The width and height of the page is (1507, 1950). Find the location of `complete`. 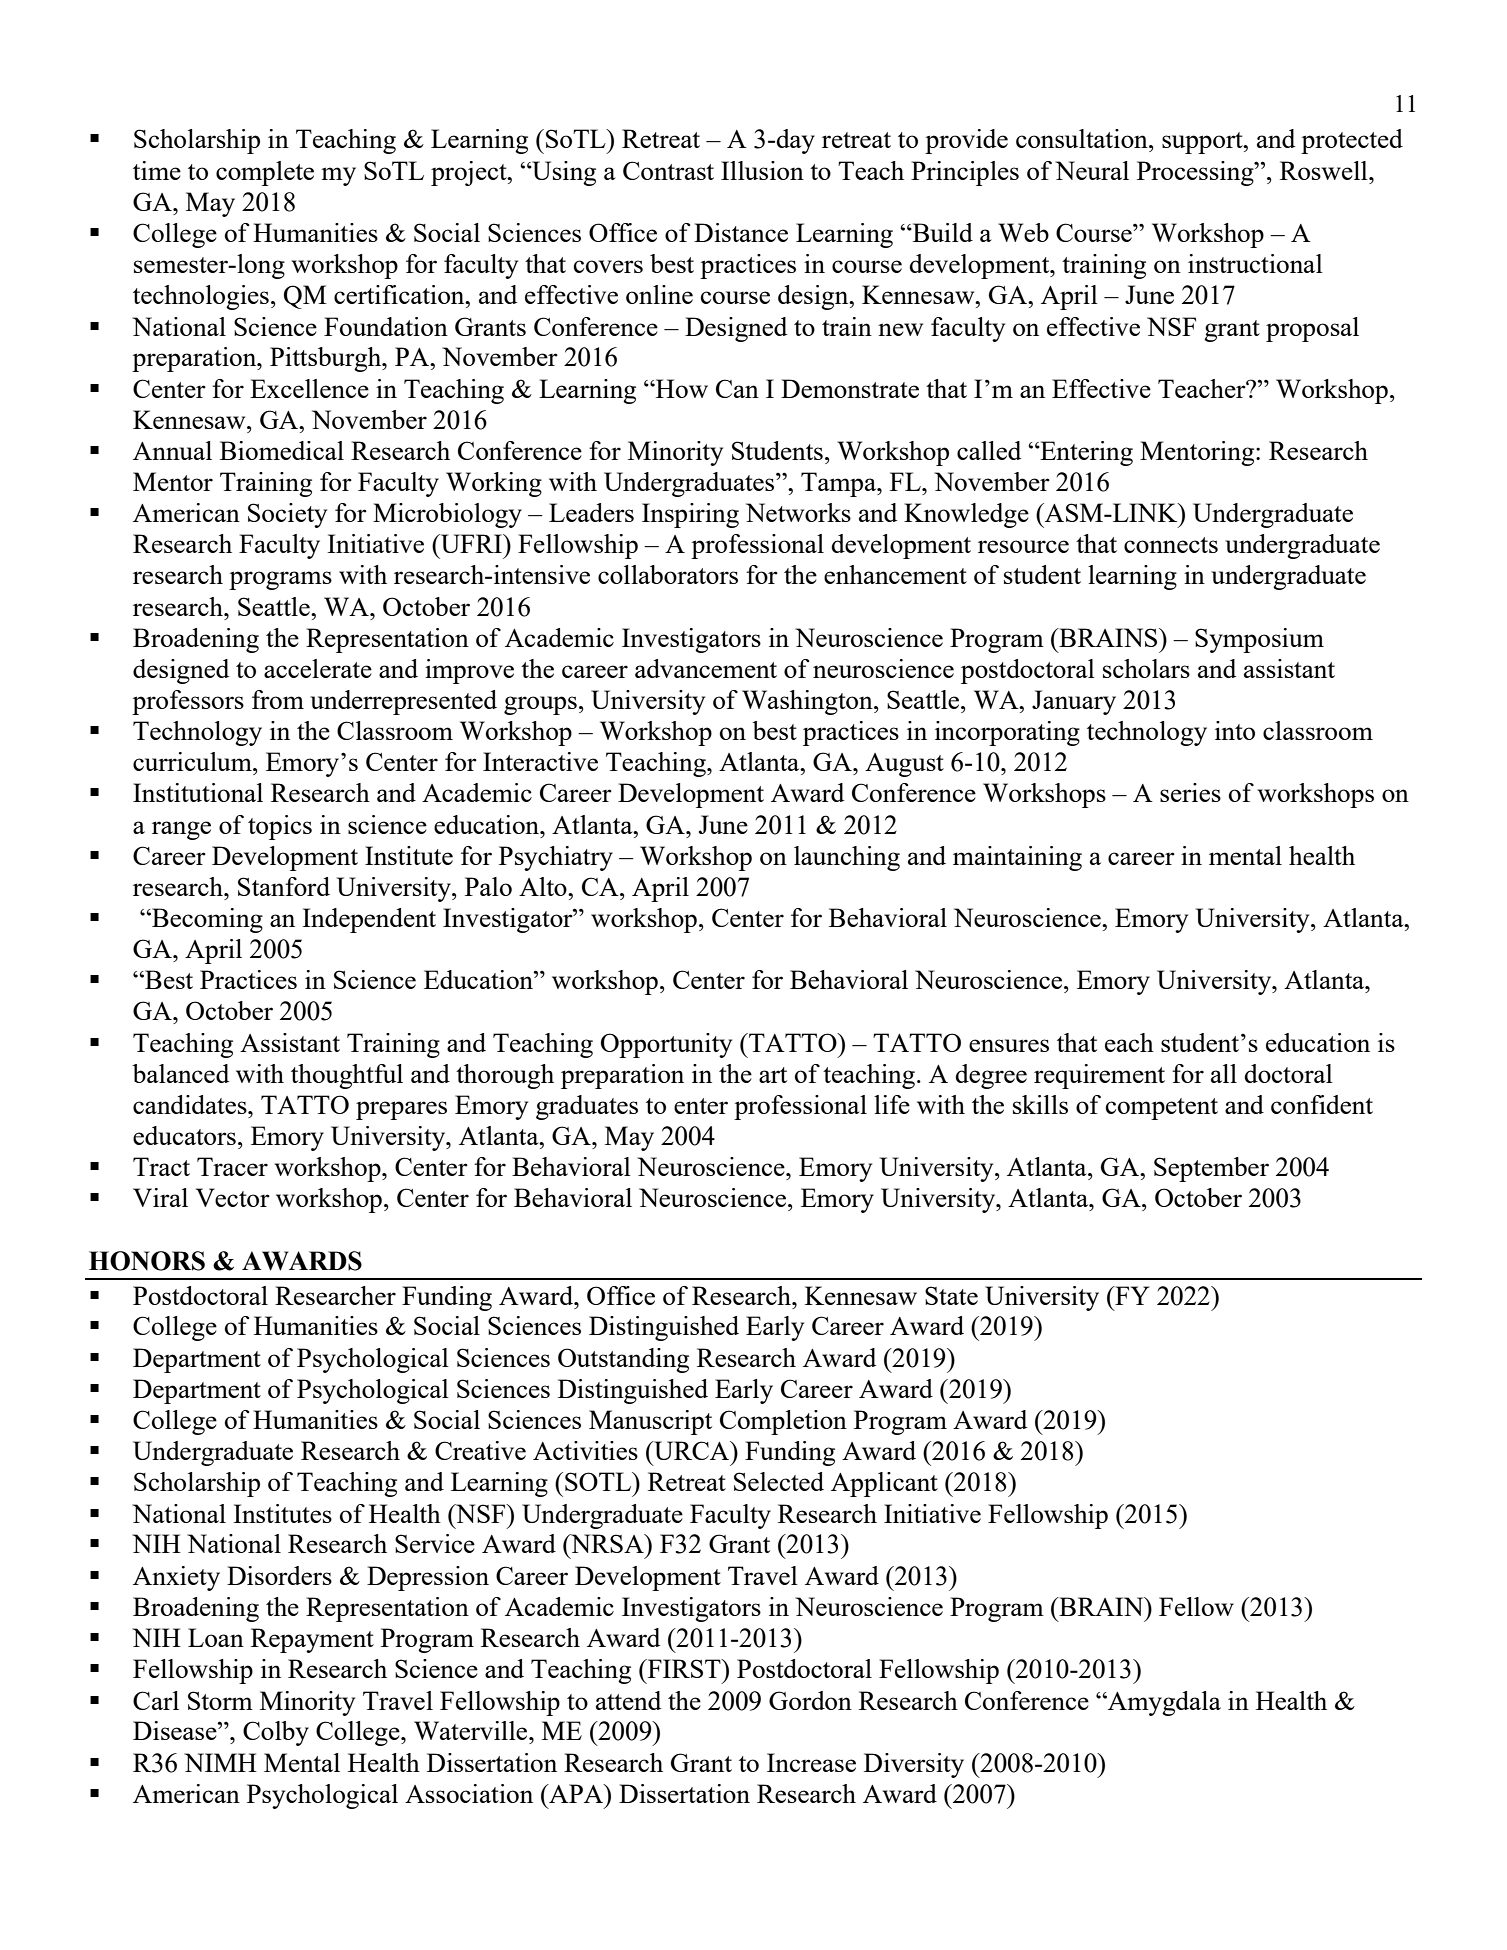

complete is located at coordinates (265, 173).
